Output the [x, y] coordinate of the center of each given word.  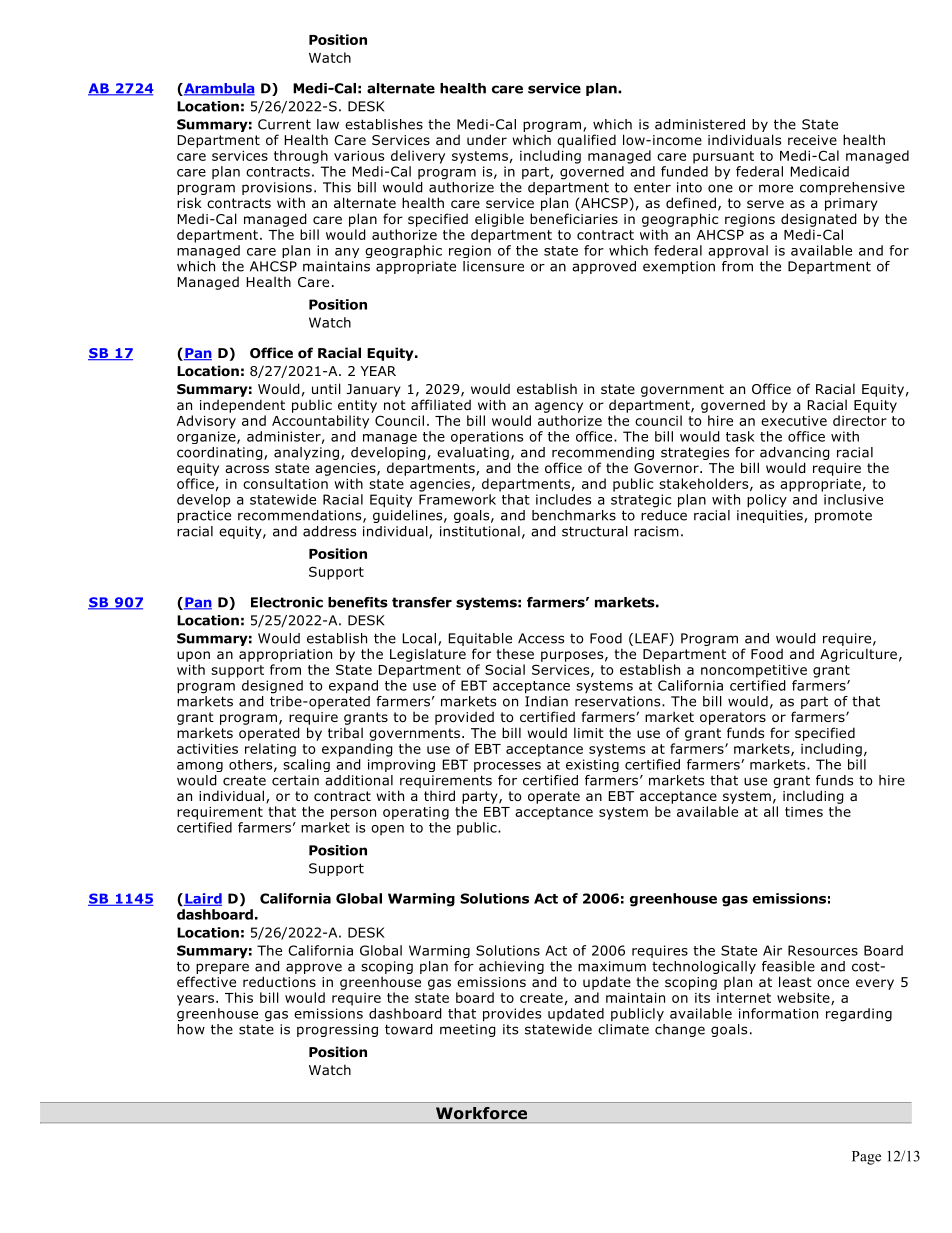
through [301, 157]
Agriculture [858, 655]
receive [812, 140]
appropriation [285, 655]
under [487, 139]
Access [541, 638]
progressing [337, 1030]
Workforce [481, 1113]
